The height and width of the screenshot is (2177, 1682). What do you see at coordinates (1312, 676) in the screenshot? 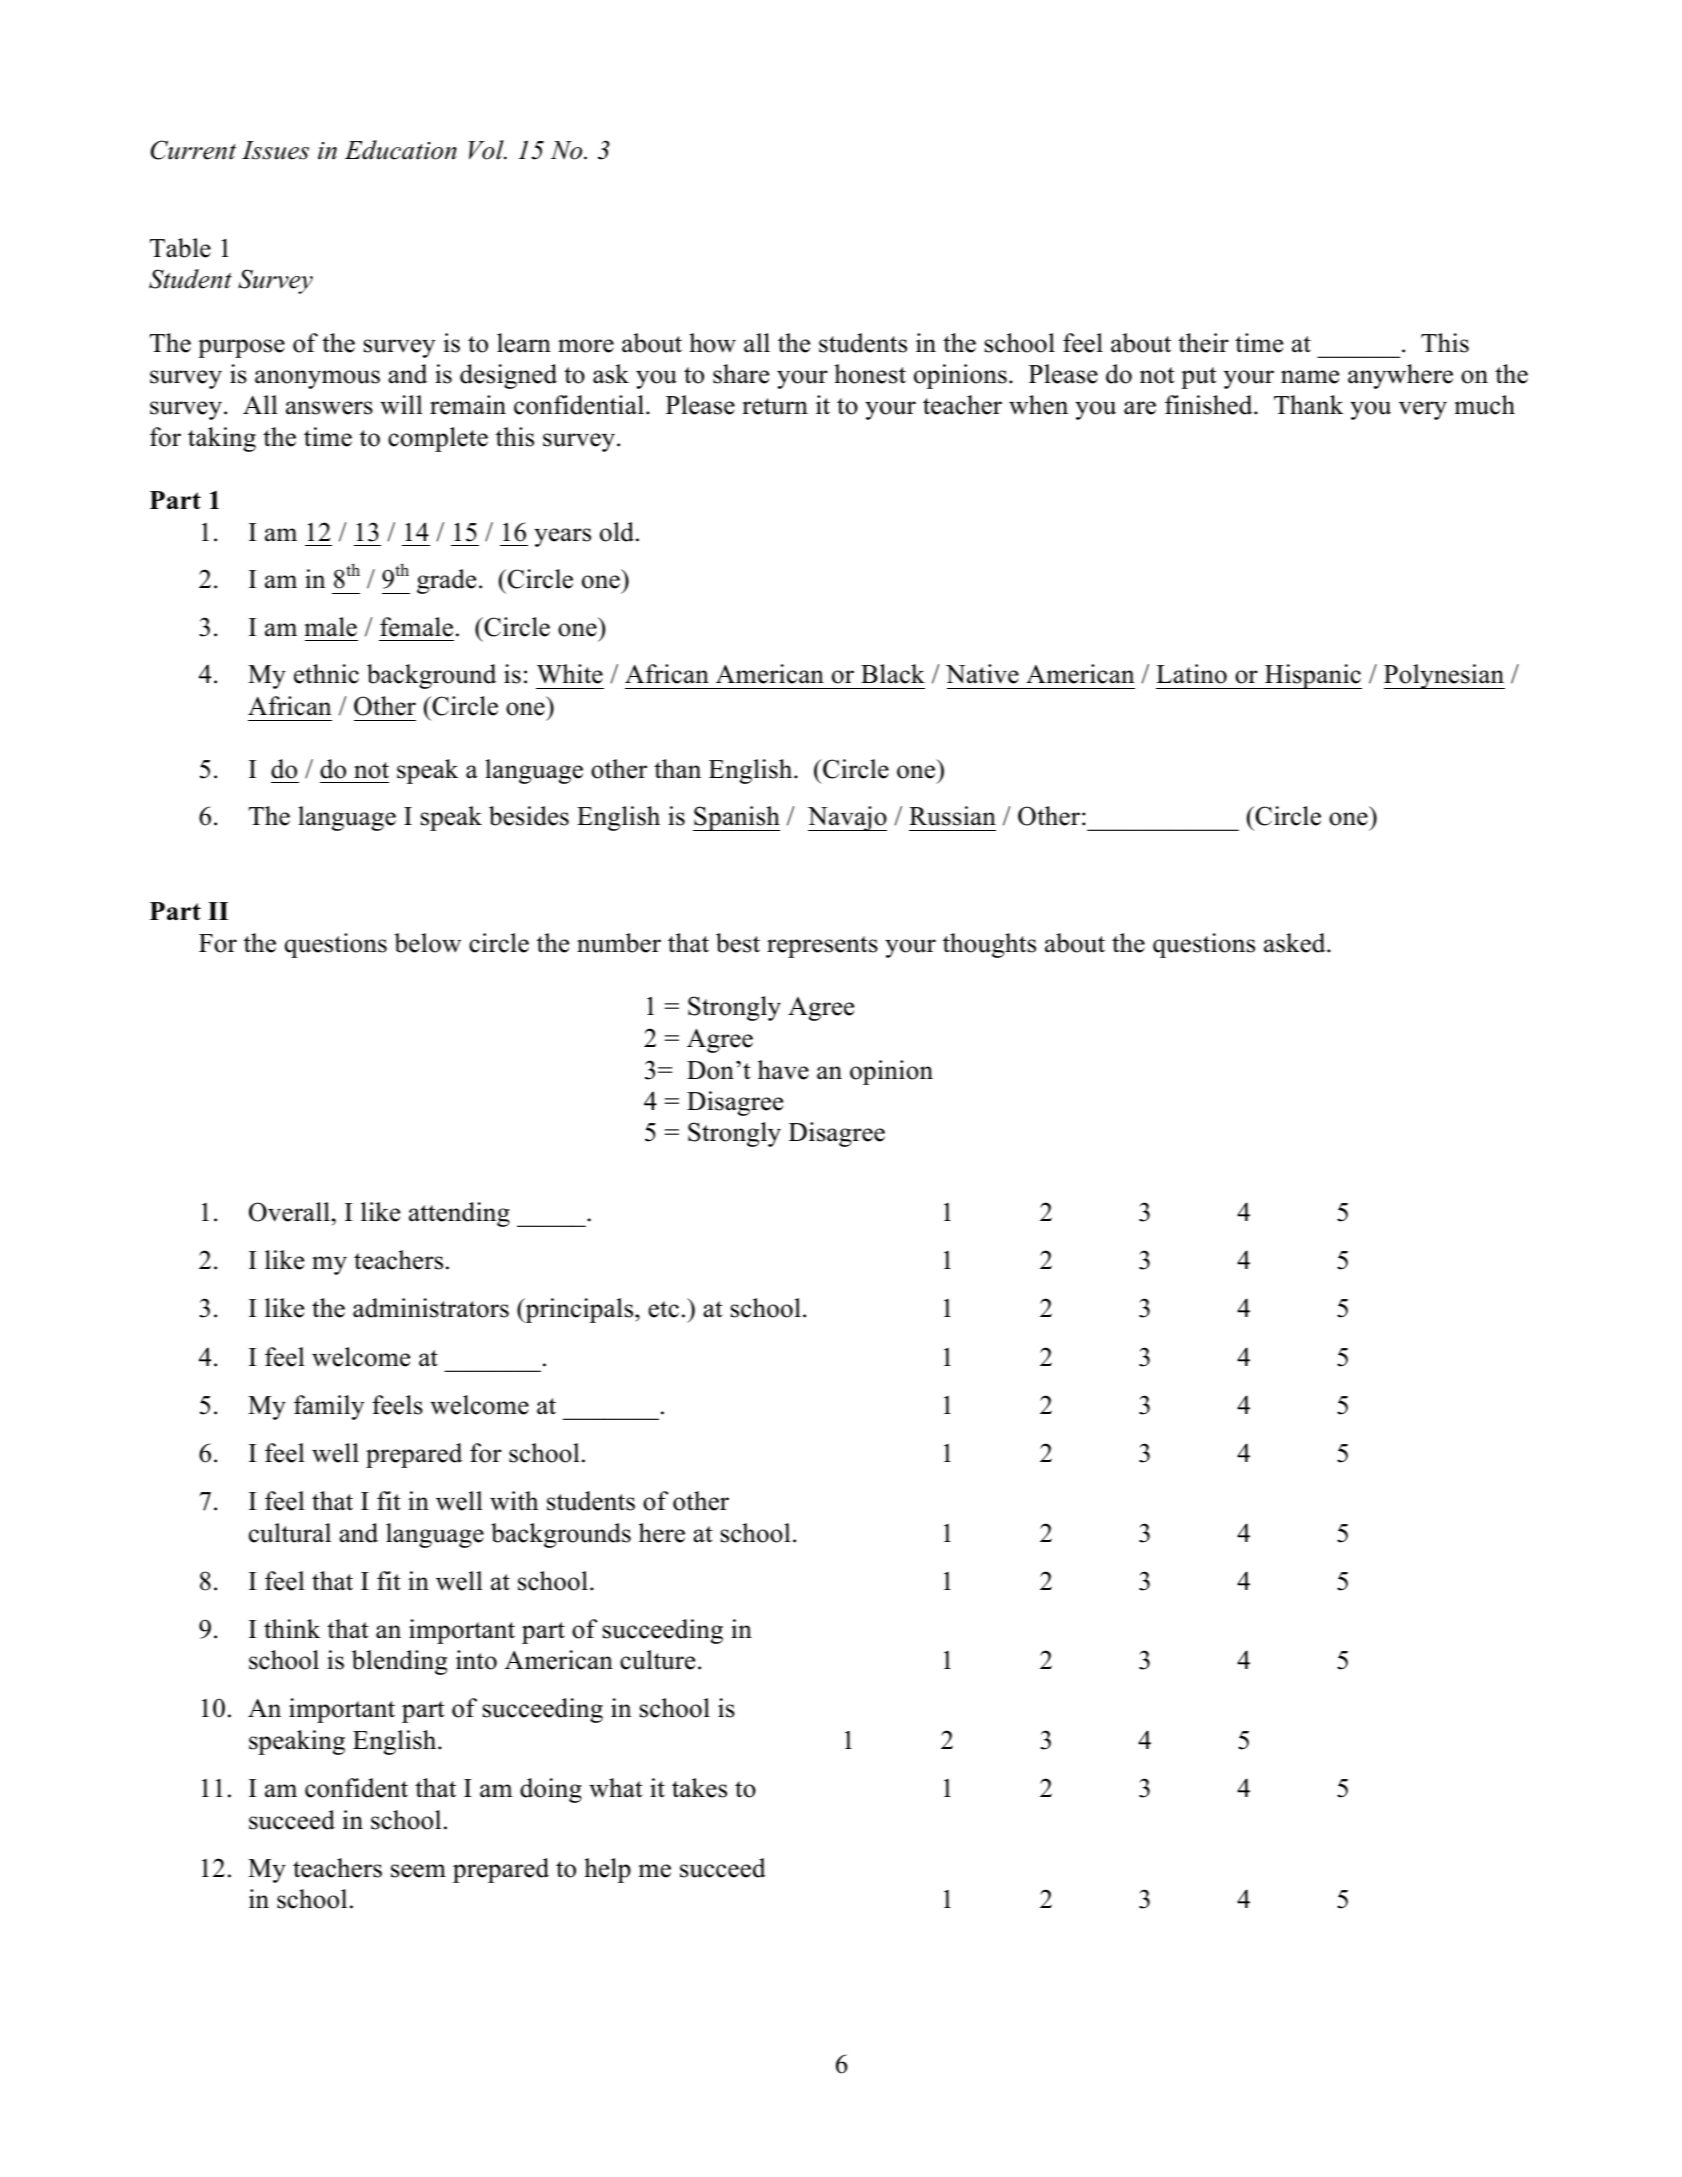
I see `Hispanic` at bounding box center [1312, 676].
